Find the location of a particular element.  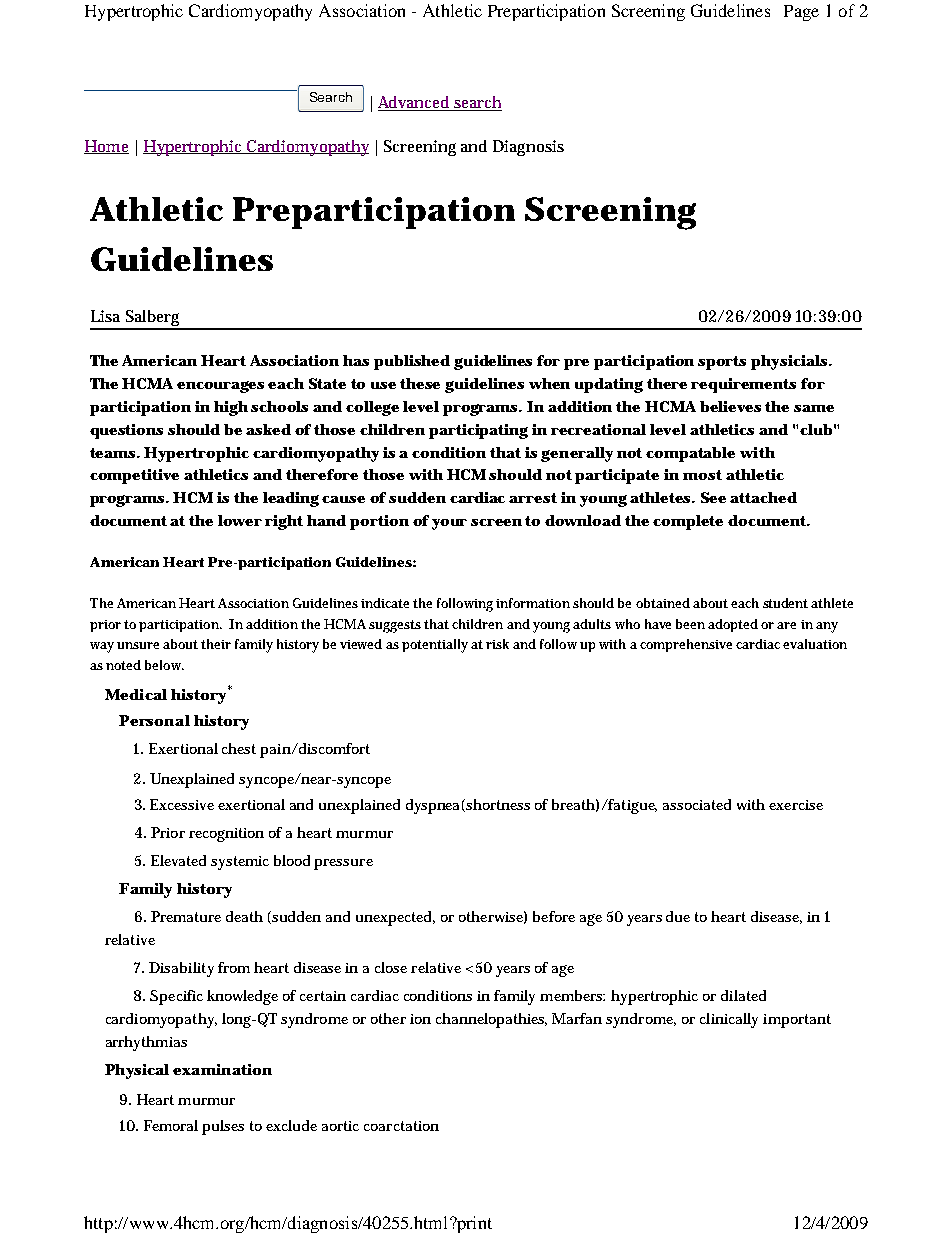

Advanced is located at coordinates (415, 103).
